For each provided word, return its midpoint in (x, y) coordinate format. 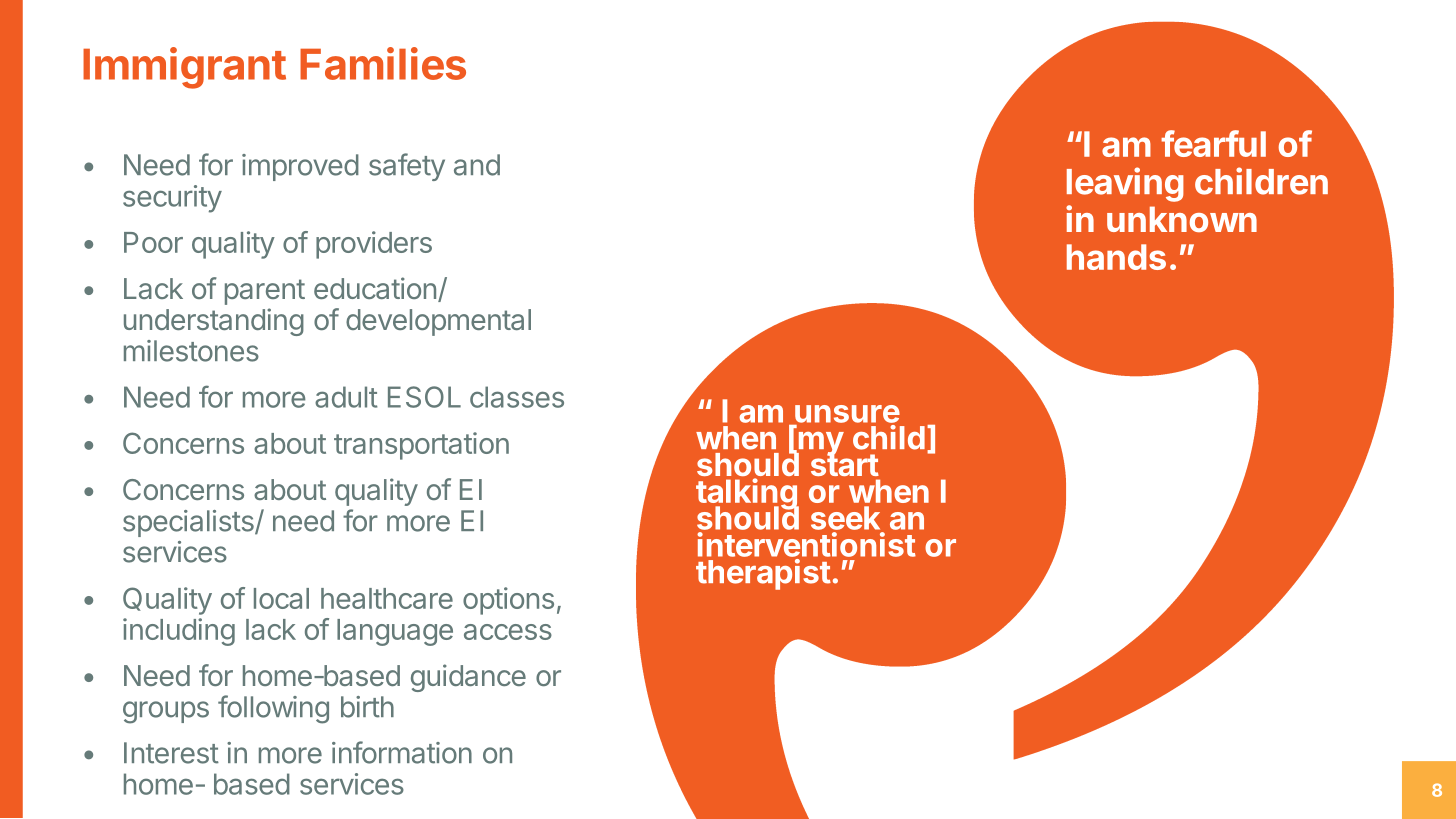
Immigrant (184, 68)
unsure (847, 414)
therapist (763, 574)
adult (346, 397)
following (273, 709)
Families (383, 63)
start (845, 464)
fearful (1213, 143)
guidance (468, 678)
